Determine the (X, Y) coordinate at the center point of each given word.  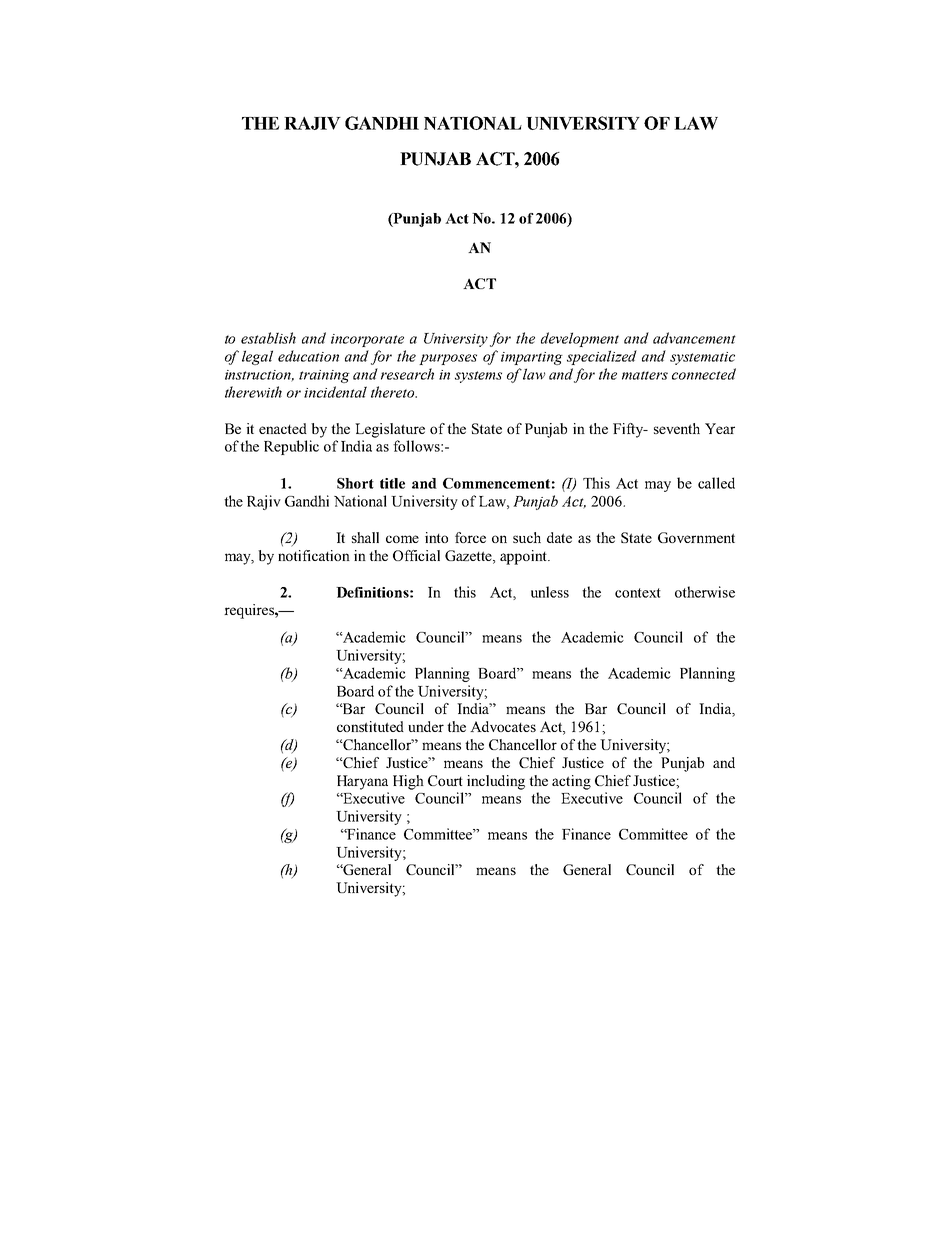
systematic (702, 358)
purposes (448, 359)
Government (696, 537)
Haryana (362, 782)
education (308, 356)
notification (314, 555)
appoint (524, 557)
